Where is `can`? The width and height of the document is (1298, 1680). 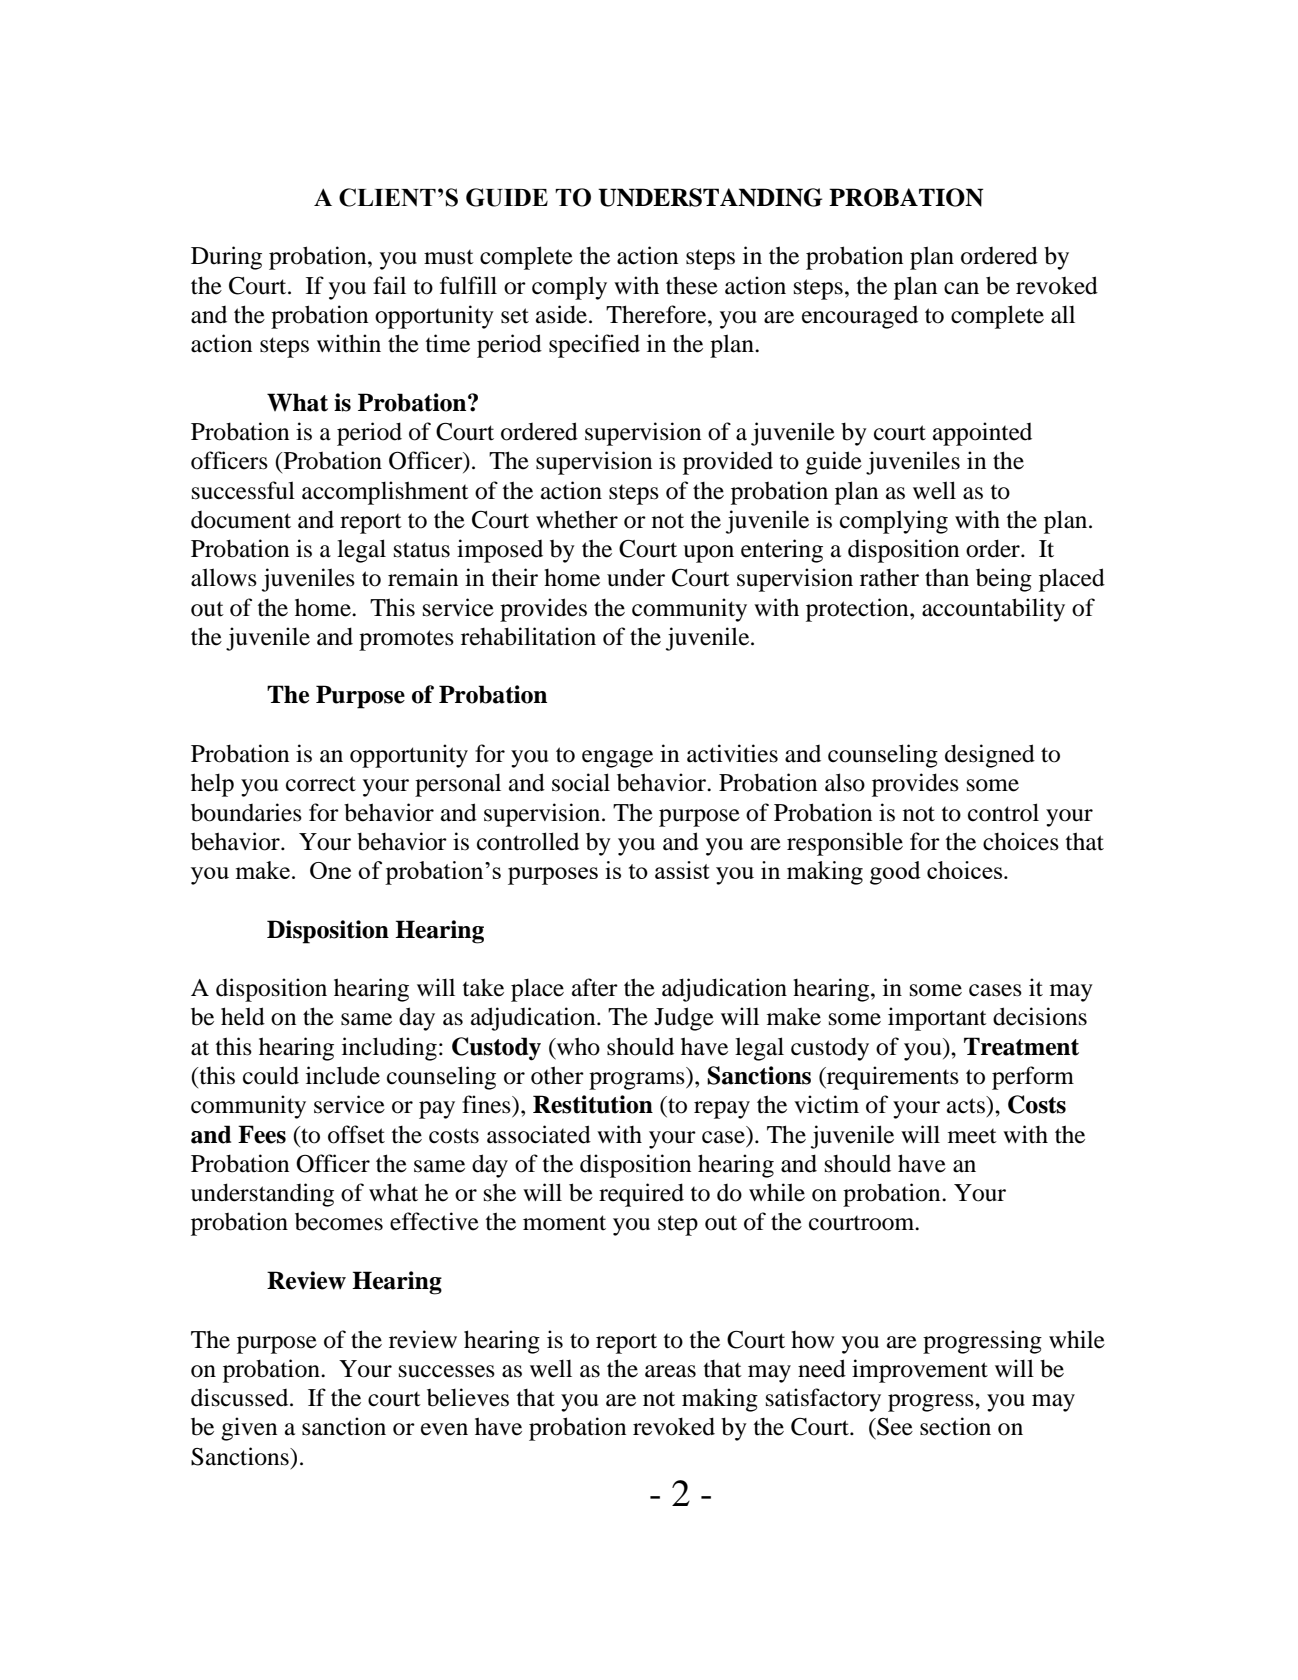
can is located at coordinates (961, 288).
